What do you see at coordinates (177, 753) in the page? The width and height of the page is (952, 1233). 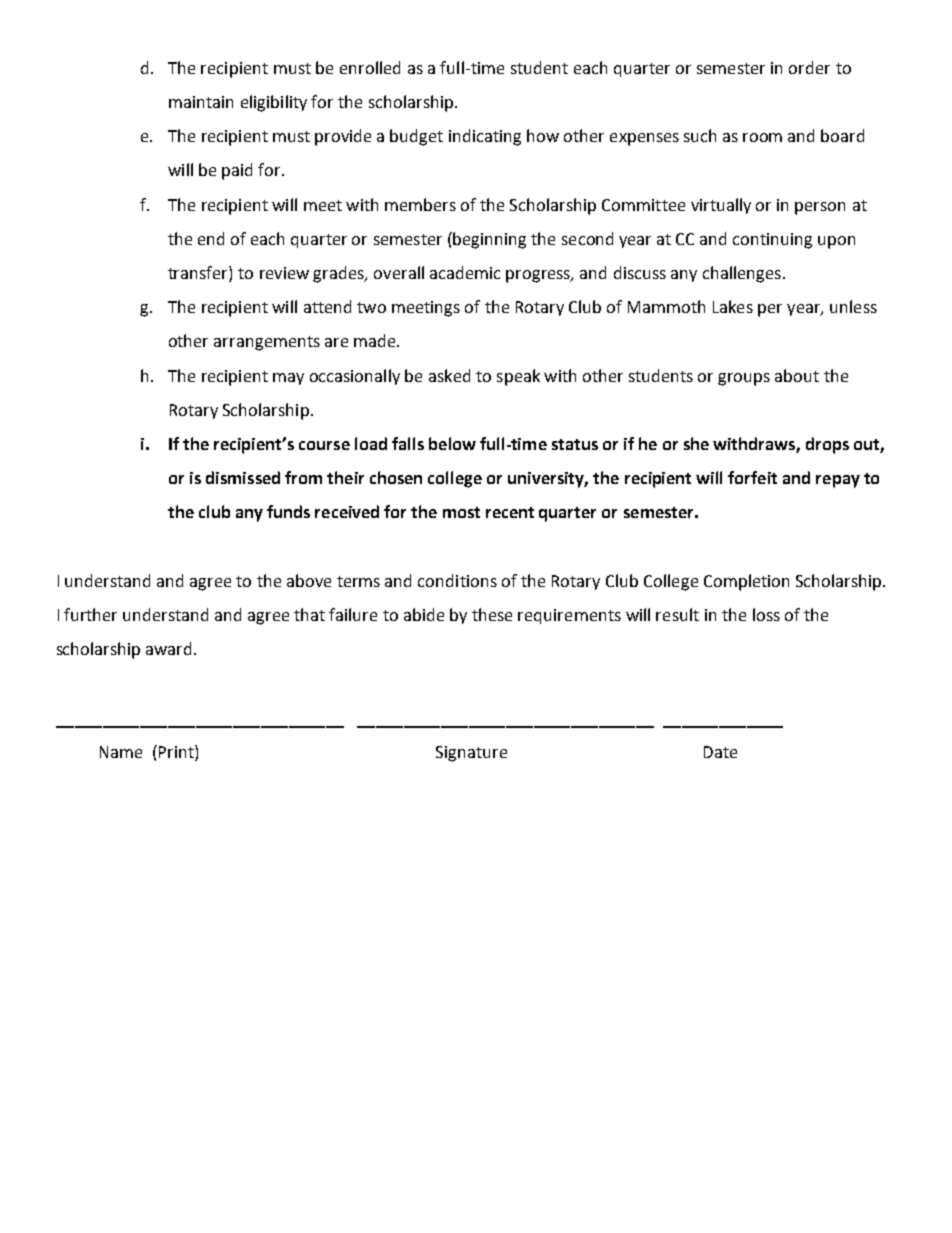 I see `Print` at bounding box center [177, 753].
